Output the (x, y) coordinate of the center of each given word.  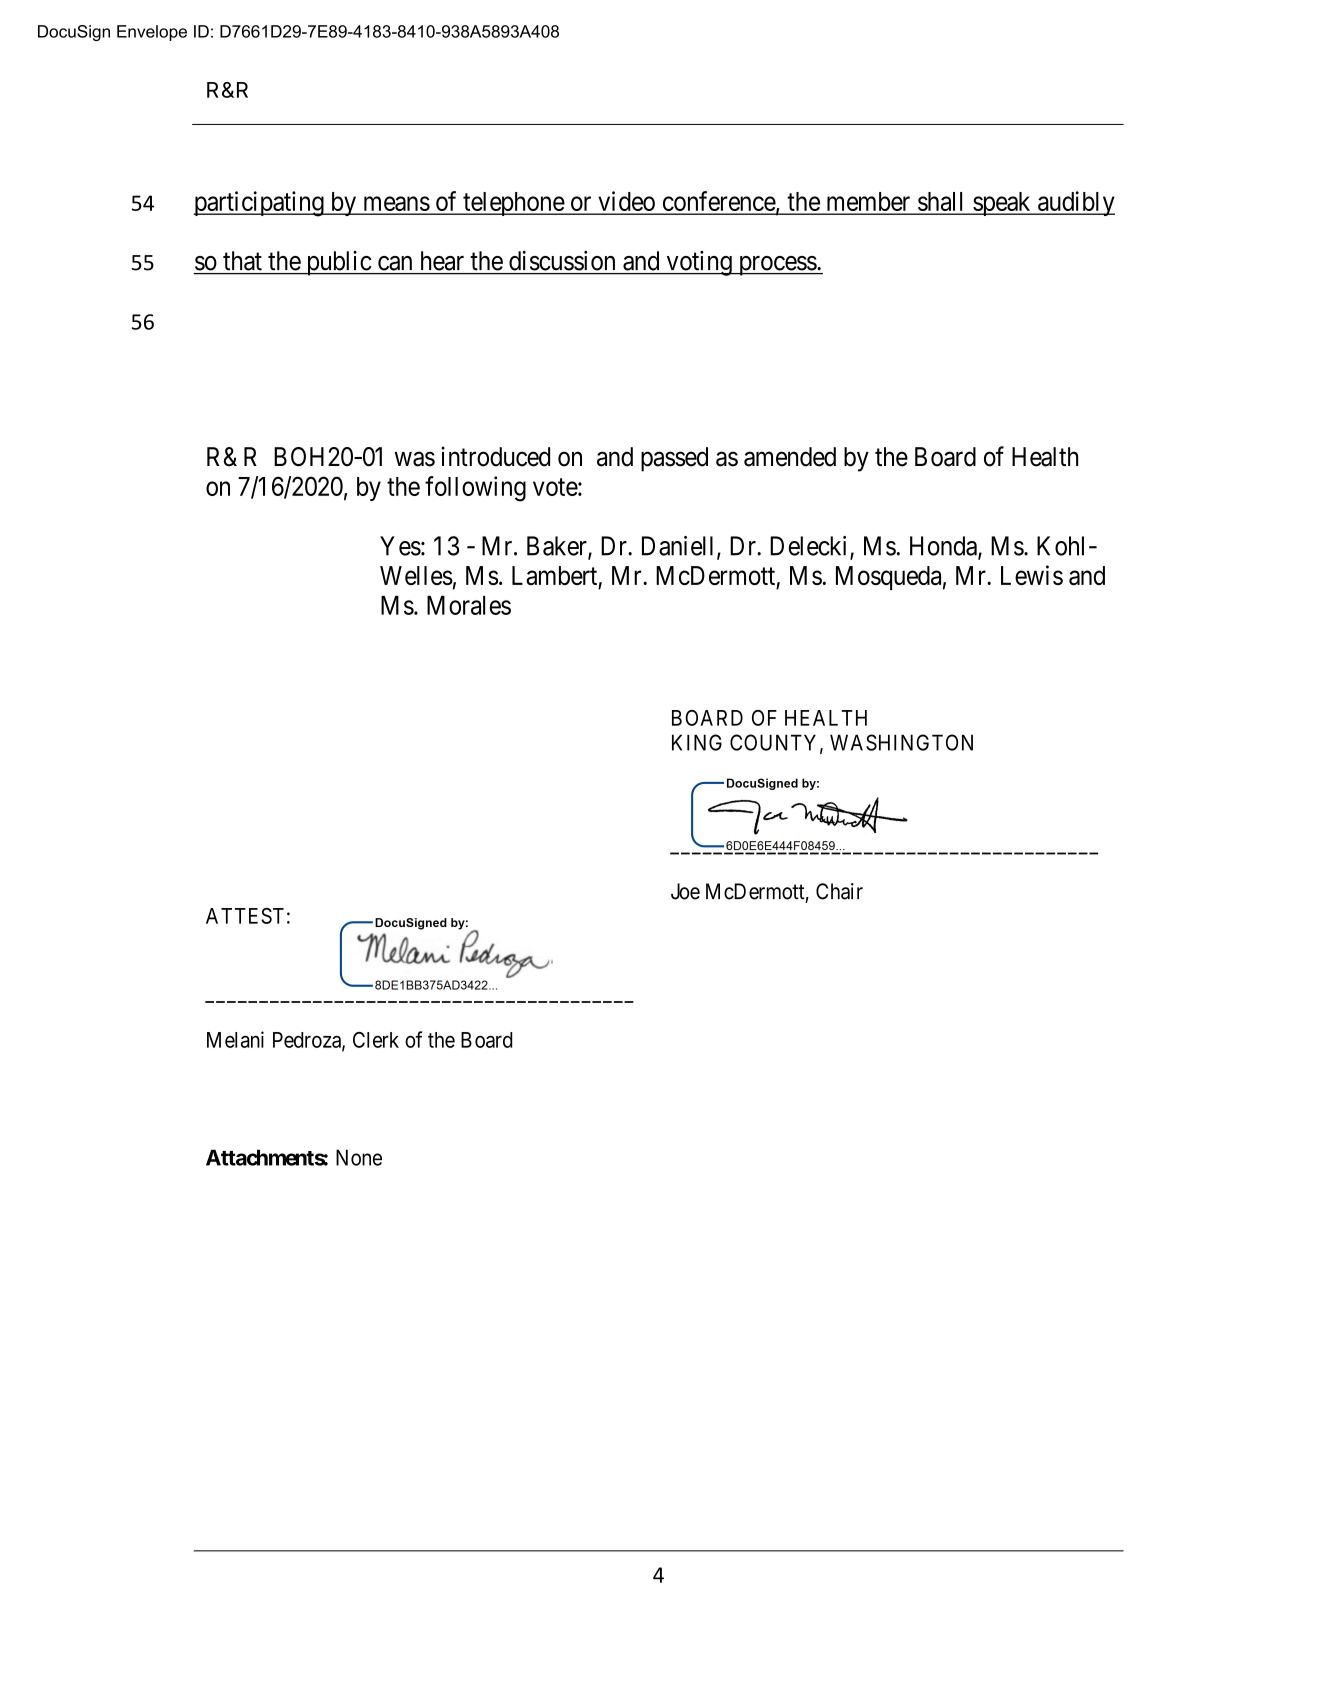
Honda (944, 547)
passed (674, 459)
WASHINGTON (901, 742)
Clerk (376, 1040)
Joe (685, 891)
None (359, 1157)
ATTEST (245, 916)
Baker (558, 547)
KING (697, 742)
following (475, 489)
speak (1002, 204)
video (626, 202)
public (338, 263)
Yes (400, 546)
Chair (839, 891)
